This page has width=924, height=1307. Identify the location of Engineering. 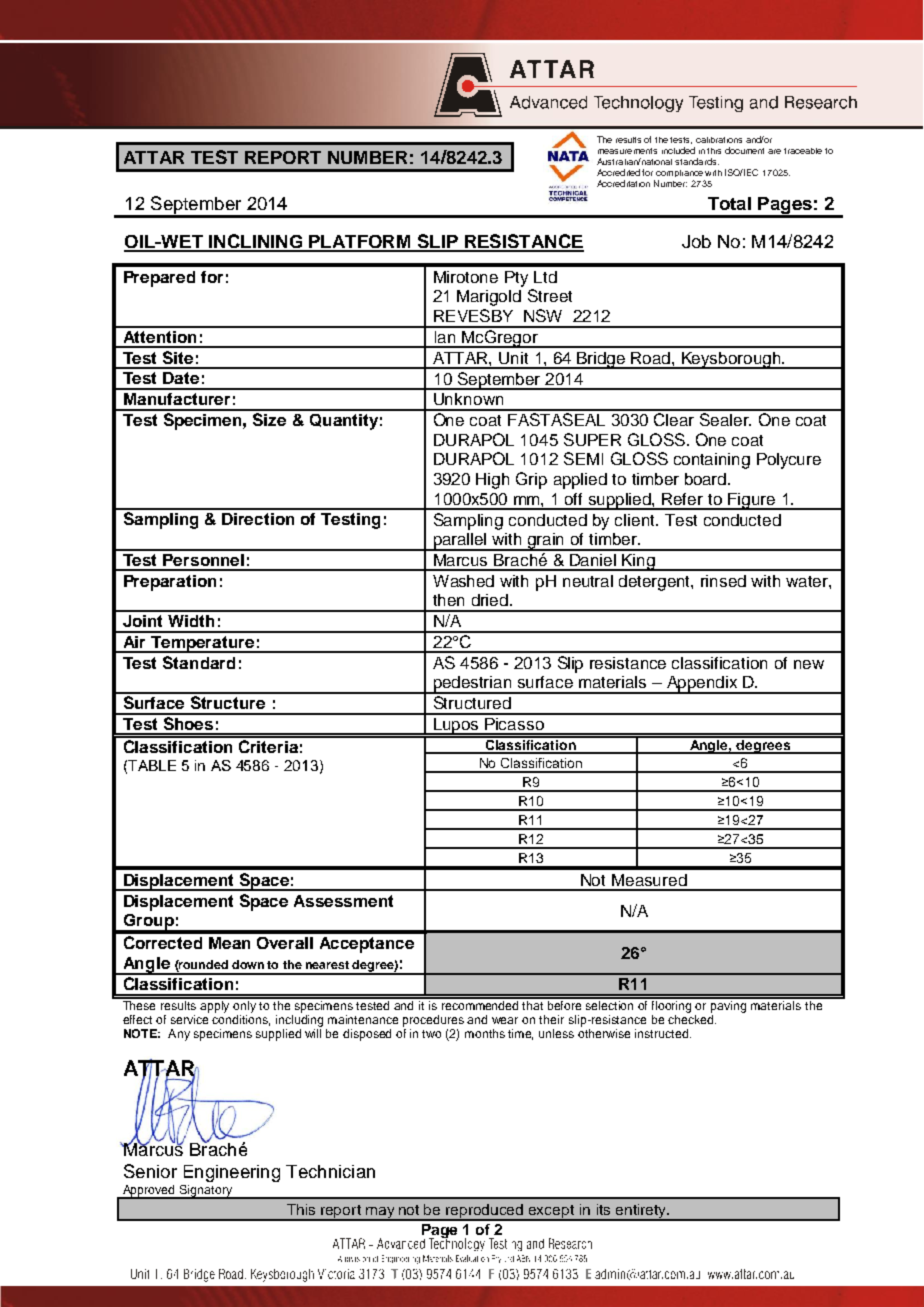
(232, 1173).
